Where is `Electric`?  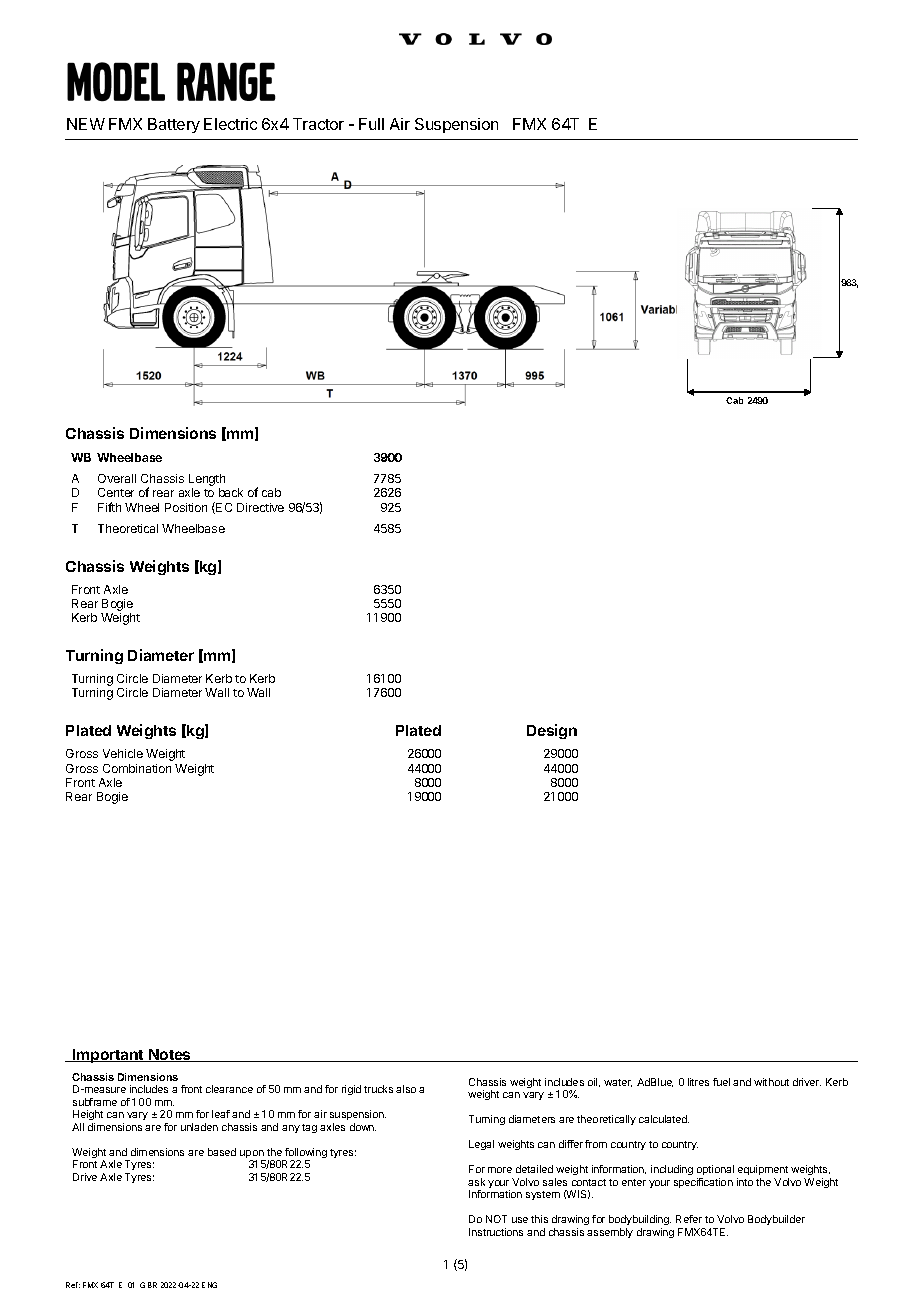
Electric is located at coordinates (230, 124).
